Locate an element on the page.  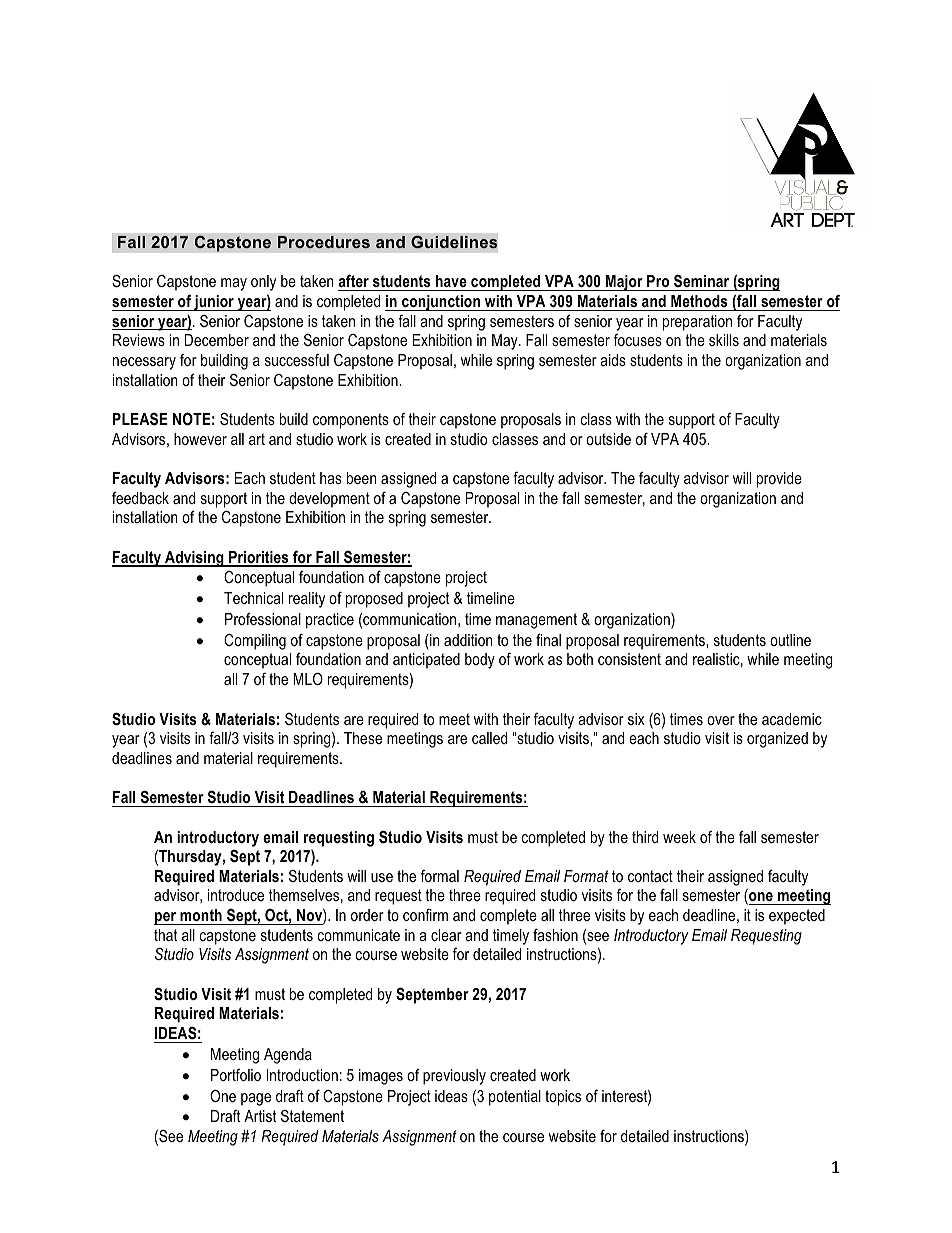
conjunction is located at coordinates (441, 303).
